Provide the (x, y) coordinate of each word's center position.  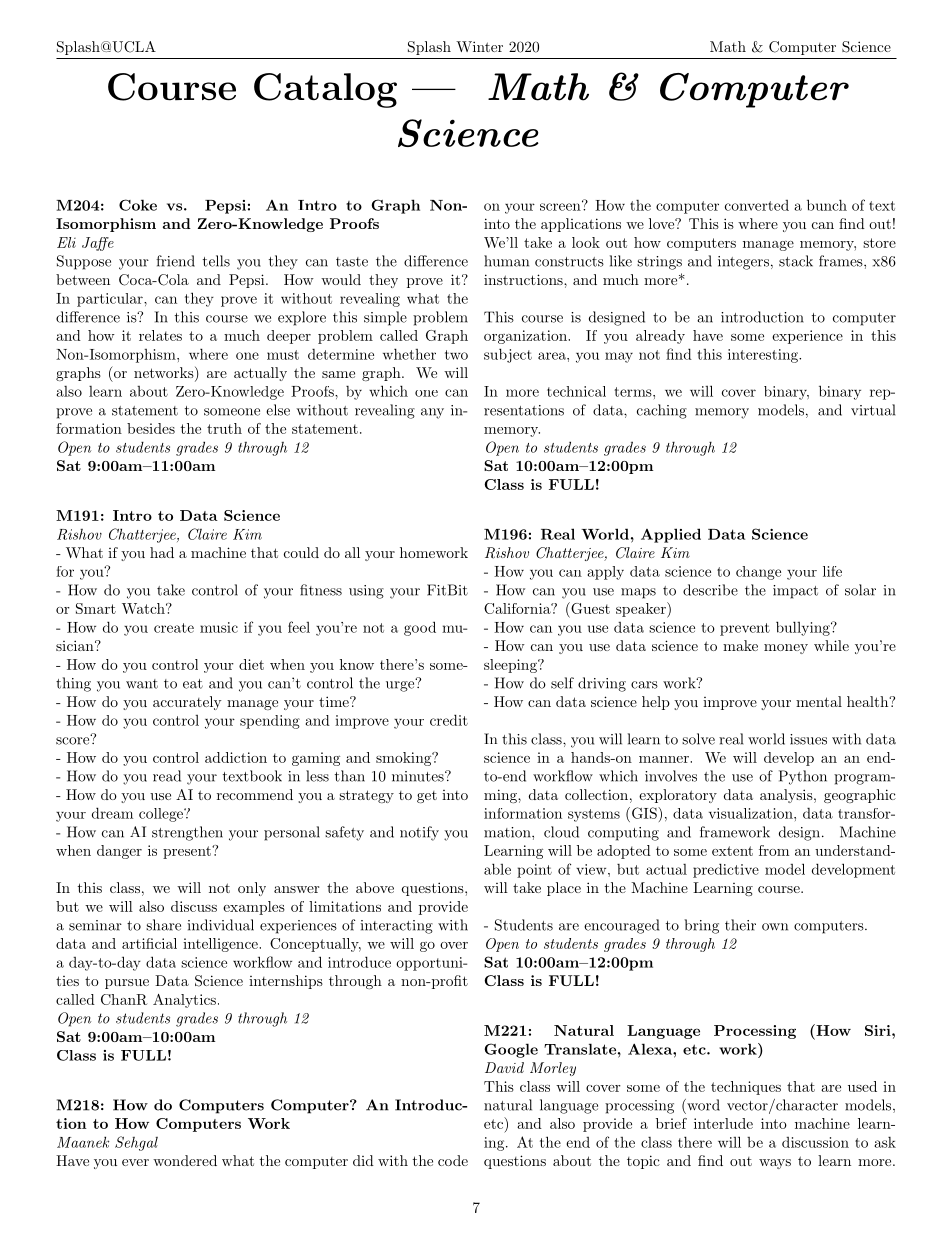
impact (795, 592)
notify (419, 833)
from (774, 850)
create (174, 628)
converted (757, 205)
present (188, 852)
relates (160, 335)
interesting (764, 356)
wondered (185, 1160)
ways (775, 1164)
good (420, 628)
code (453, 1160)
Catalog (325, 90)
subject (508, 355)
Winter (479, 46)
